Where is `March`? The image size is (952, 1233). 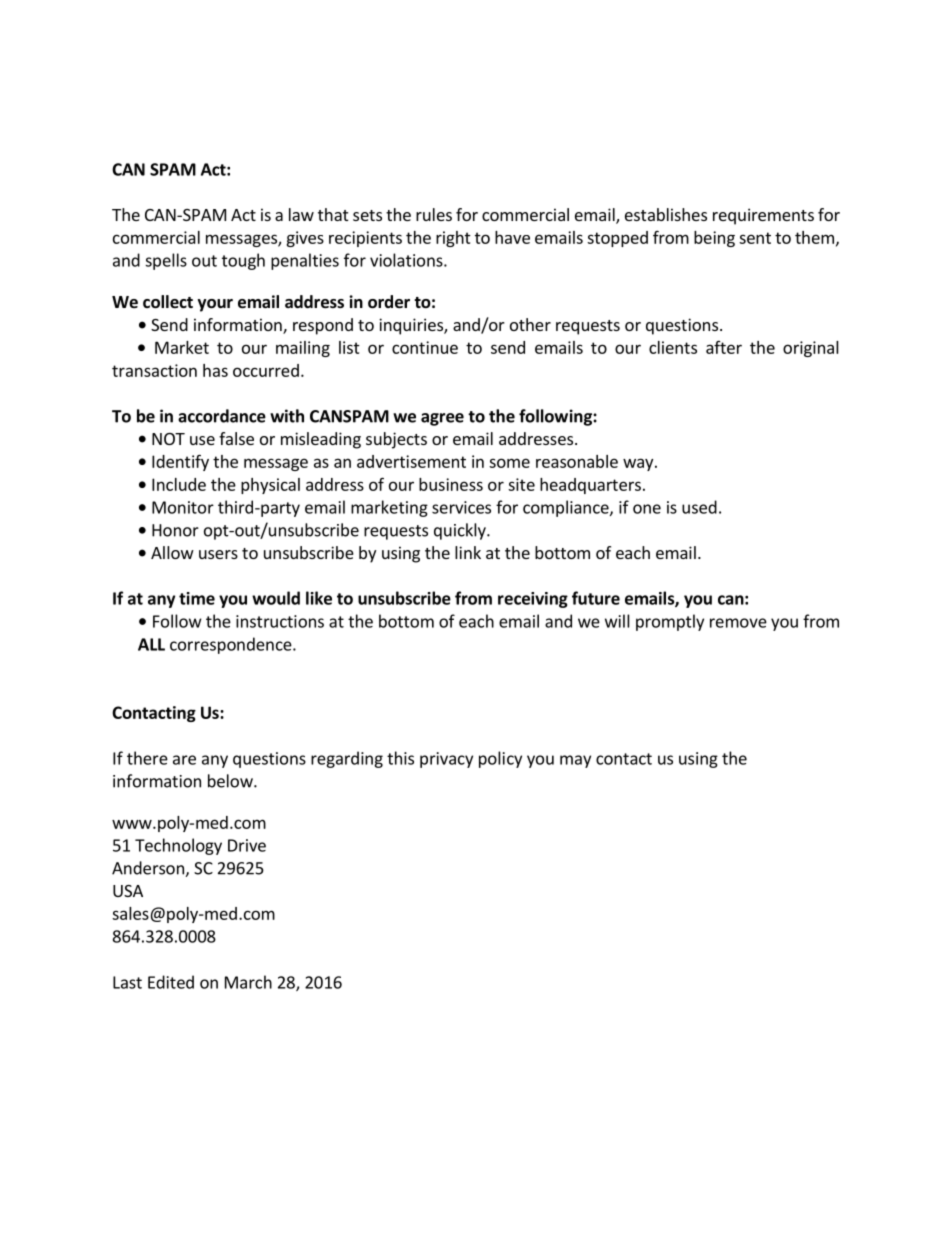 March is located at coordinates (248, 982).
